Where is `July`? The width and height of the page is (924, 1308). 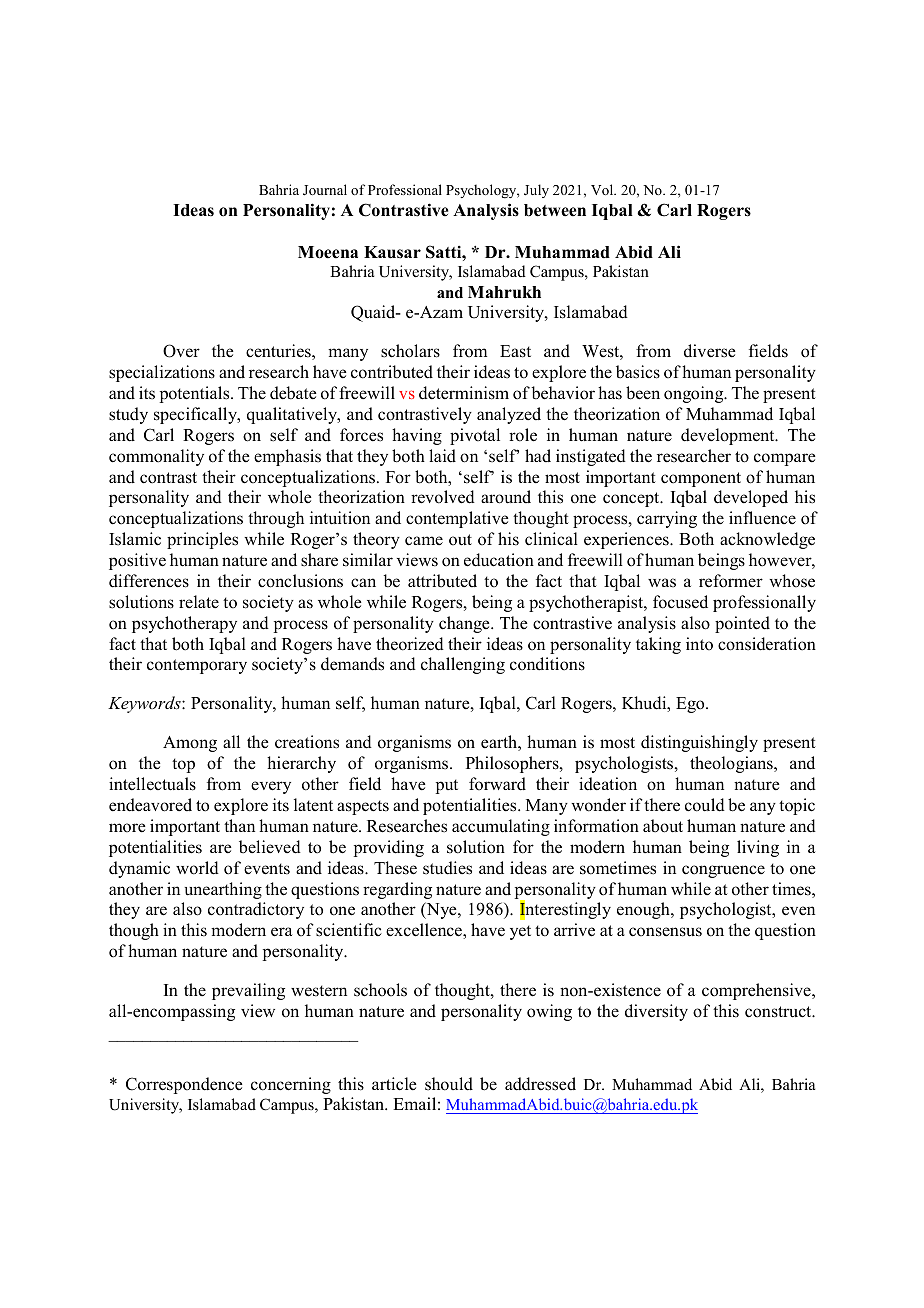
July is located at coordinates (536, 191).
